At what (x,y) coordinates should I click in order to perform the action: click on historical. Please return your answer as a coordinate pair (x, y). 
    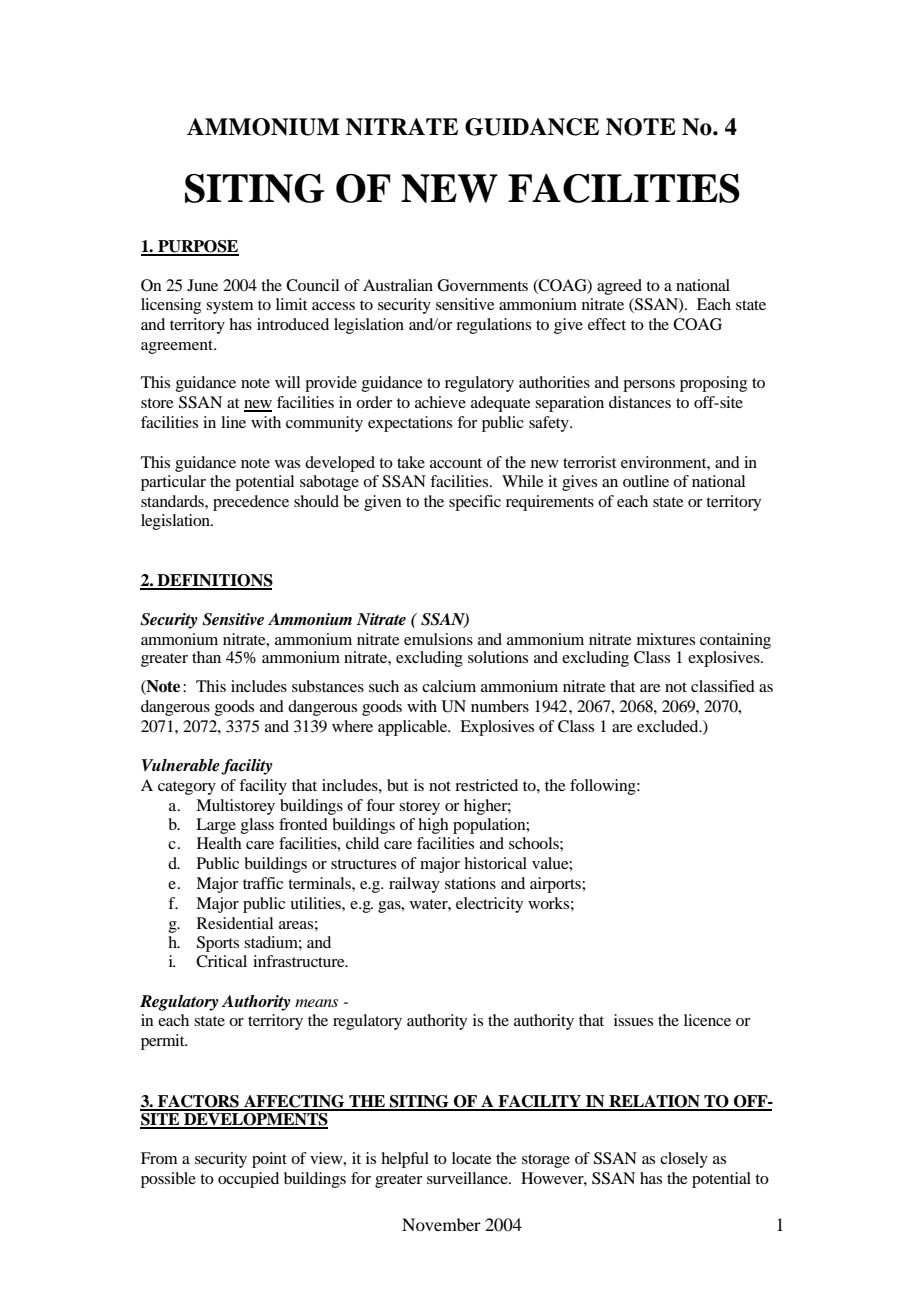
    Looking at the image, I should click on (495, 863).
